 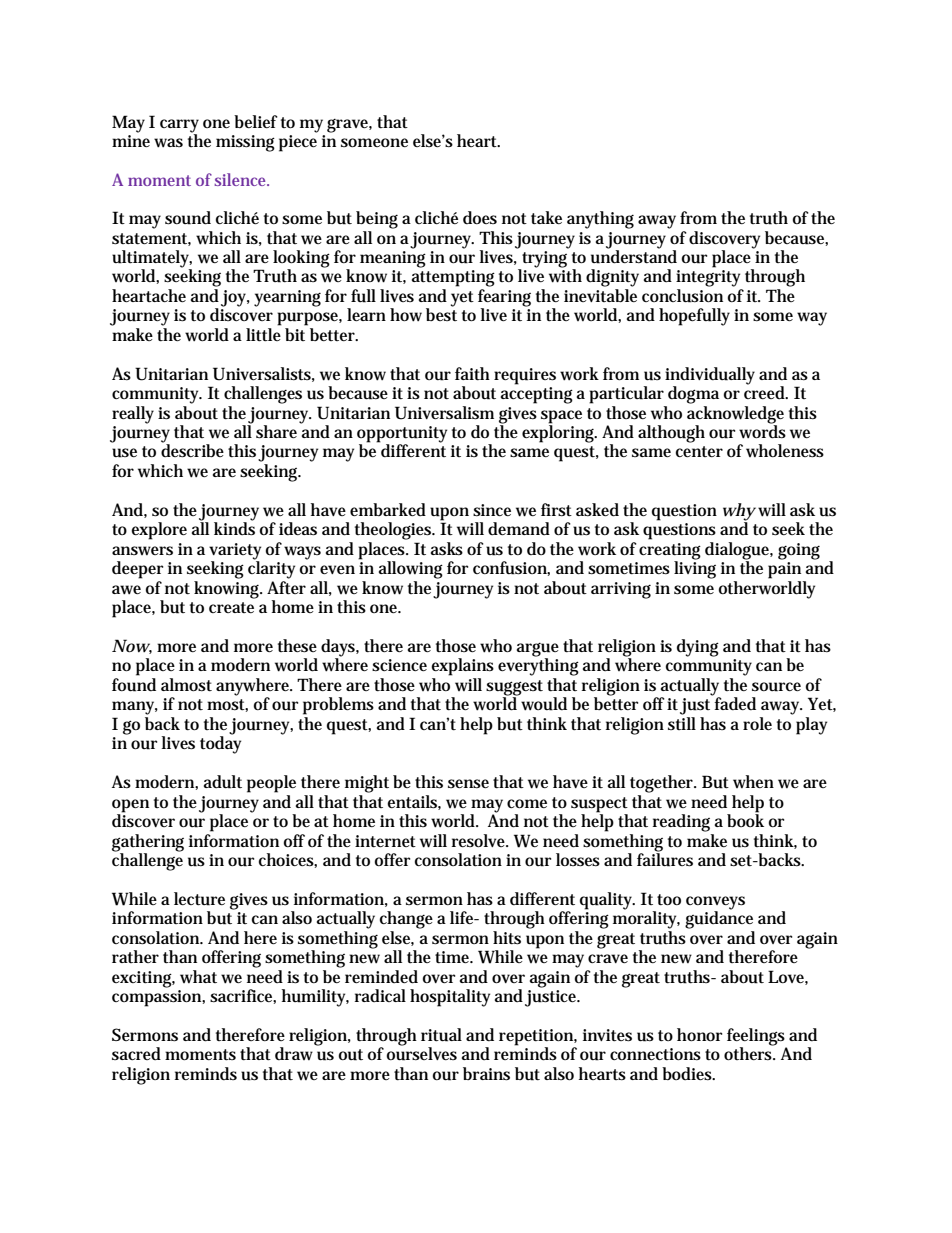 What do you see at coordinates (757, 1038) in the image?
I see `feelings` at bounding box center [757, 1038].
